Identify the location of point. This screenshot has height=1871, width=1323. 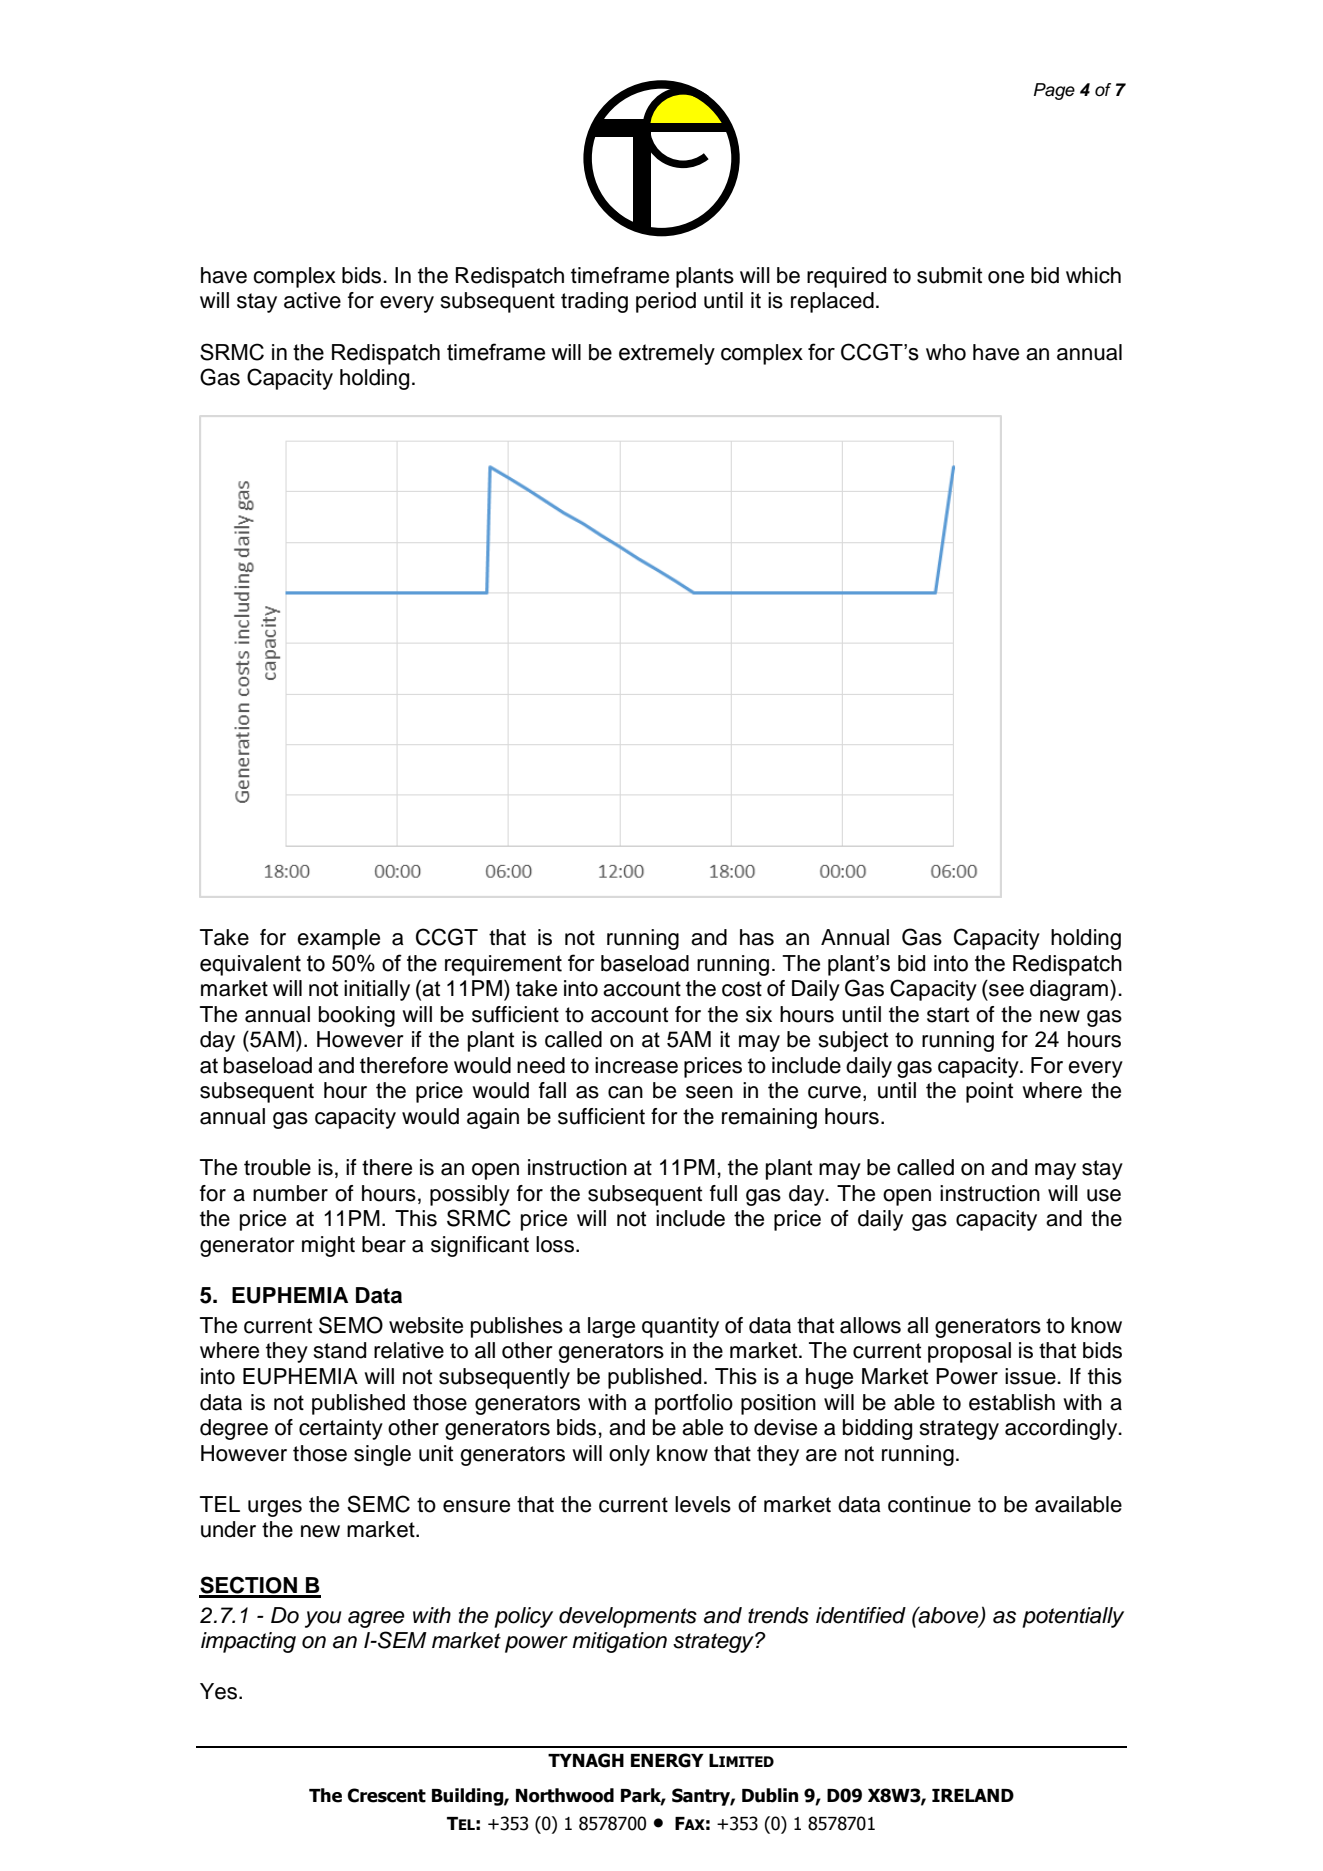
(989, 1092).
